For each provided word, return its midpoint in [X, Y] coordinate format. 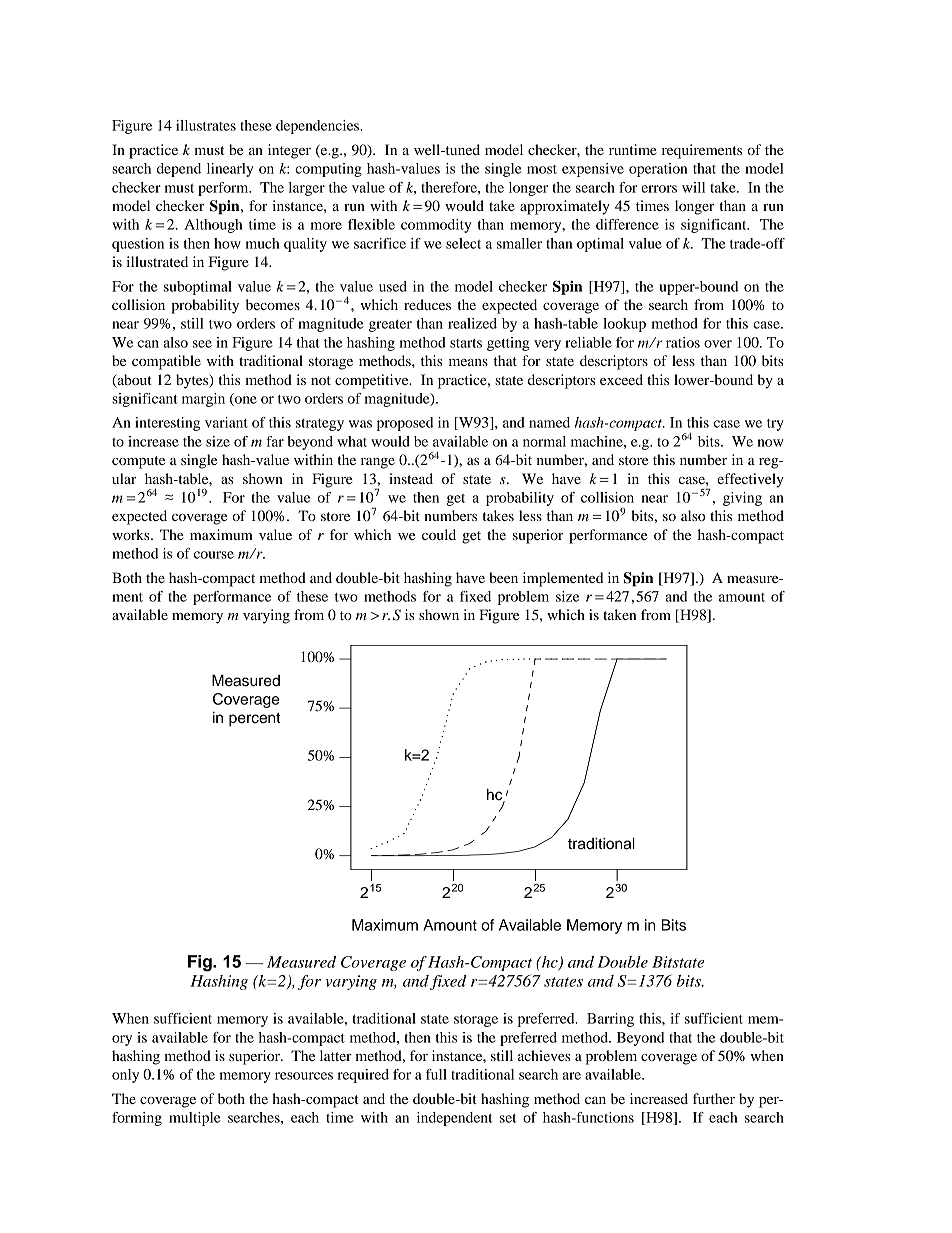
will [693, 187]
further [714, 1098]
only [125, 1076]
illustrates [206, 125]
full [436, 1074]
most [542, 169]
